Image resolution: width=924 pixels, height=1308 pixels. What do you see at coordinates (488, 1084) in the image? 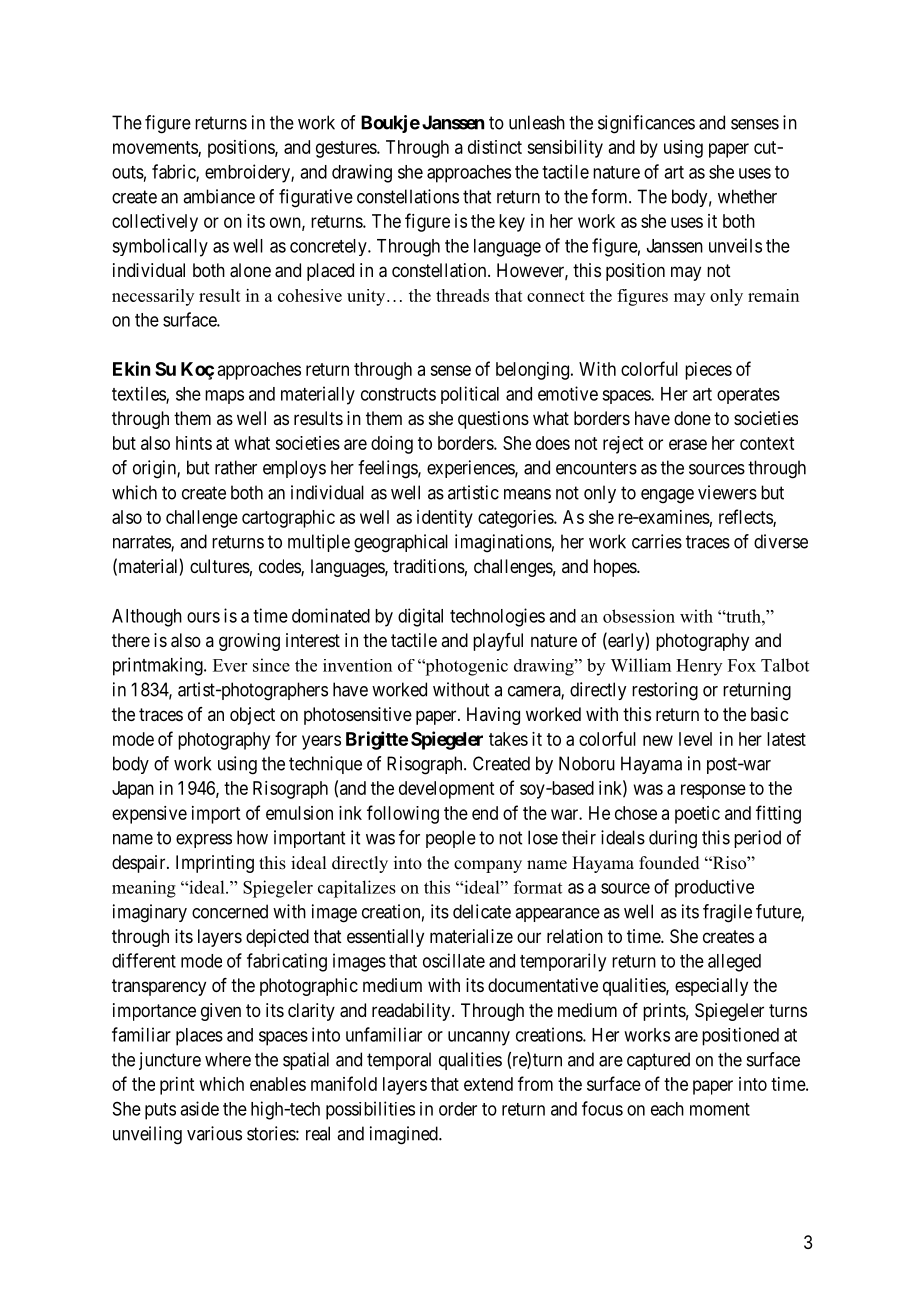
I see `extend` at bounding box center [488, 1084].
